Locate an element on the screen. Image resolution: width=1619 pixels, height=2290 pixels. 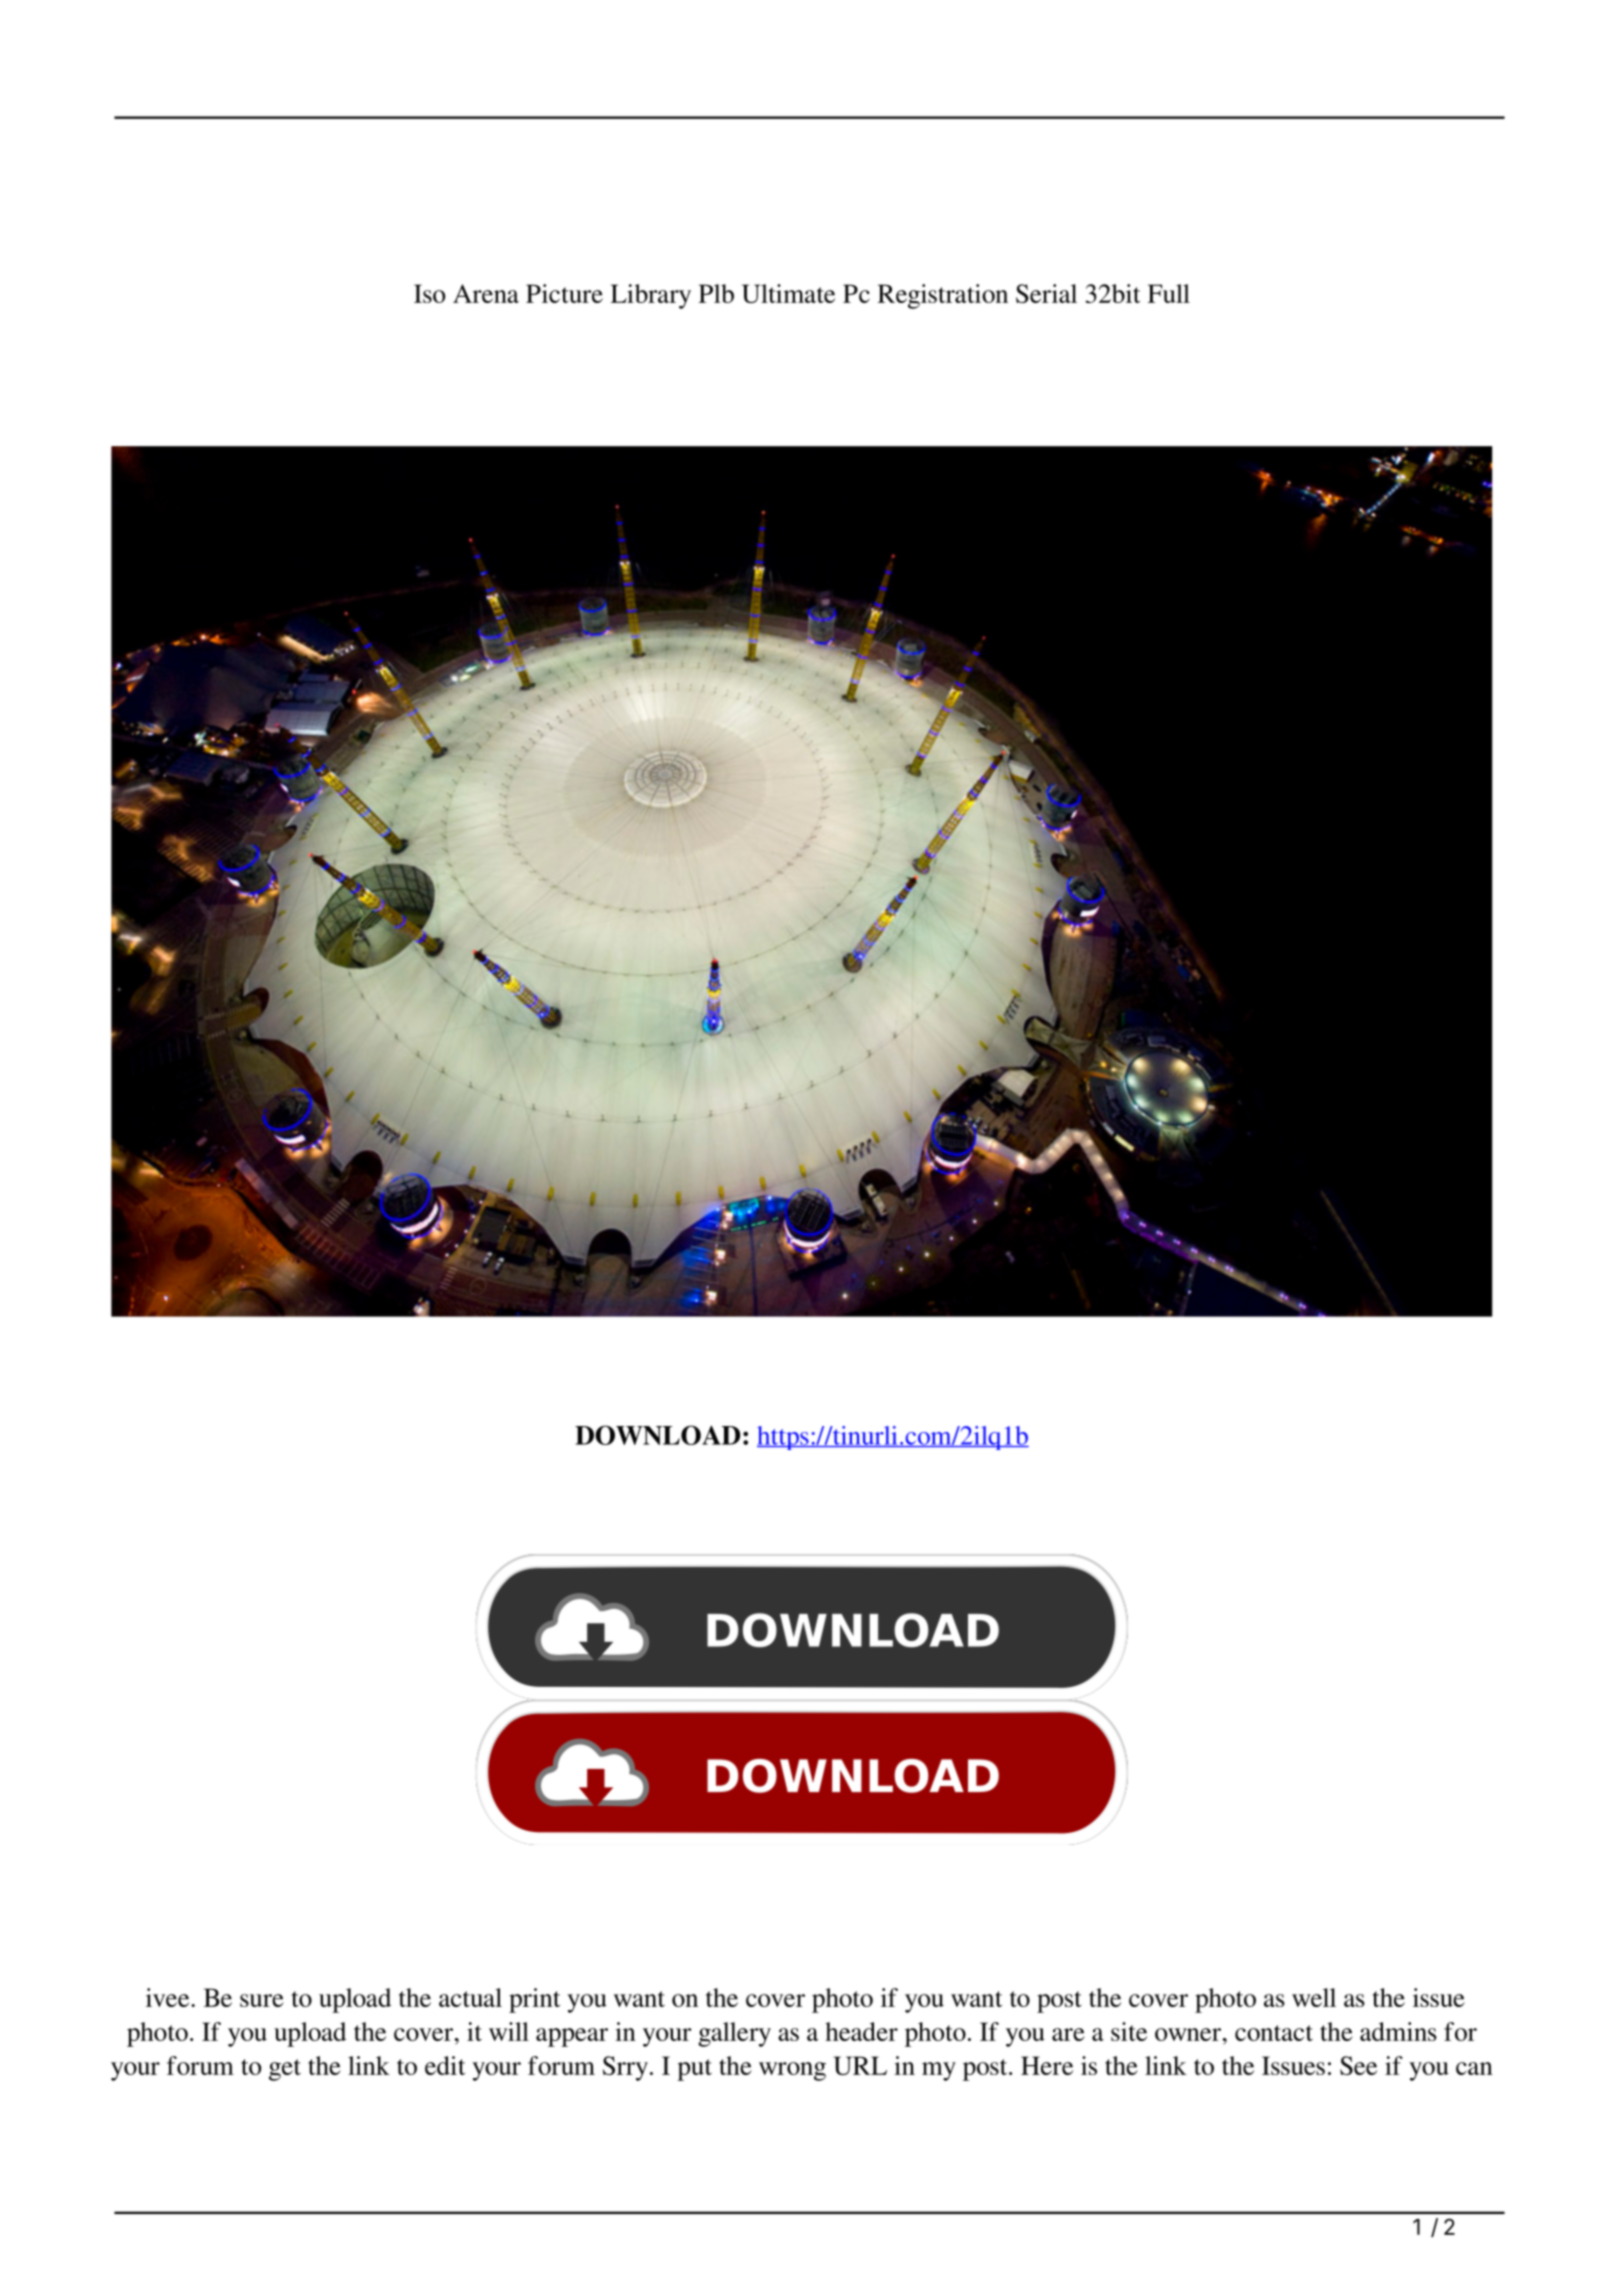
edit is located at coordinates (445, 2065).
